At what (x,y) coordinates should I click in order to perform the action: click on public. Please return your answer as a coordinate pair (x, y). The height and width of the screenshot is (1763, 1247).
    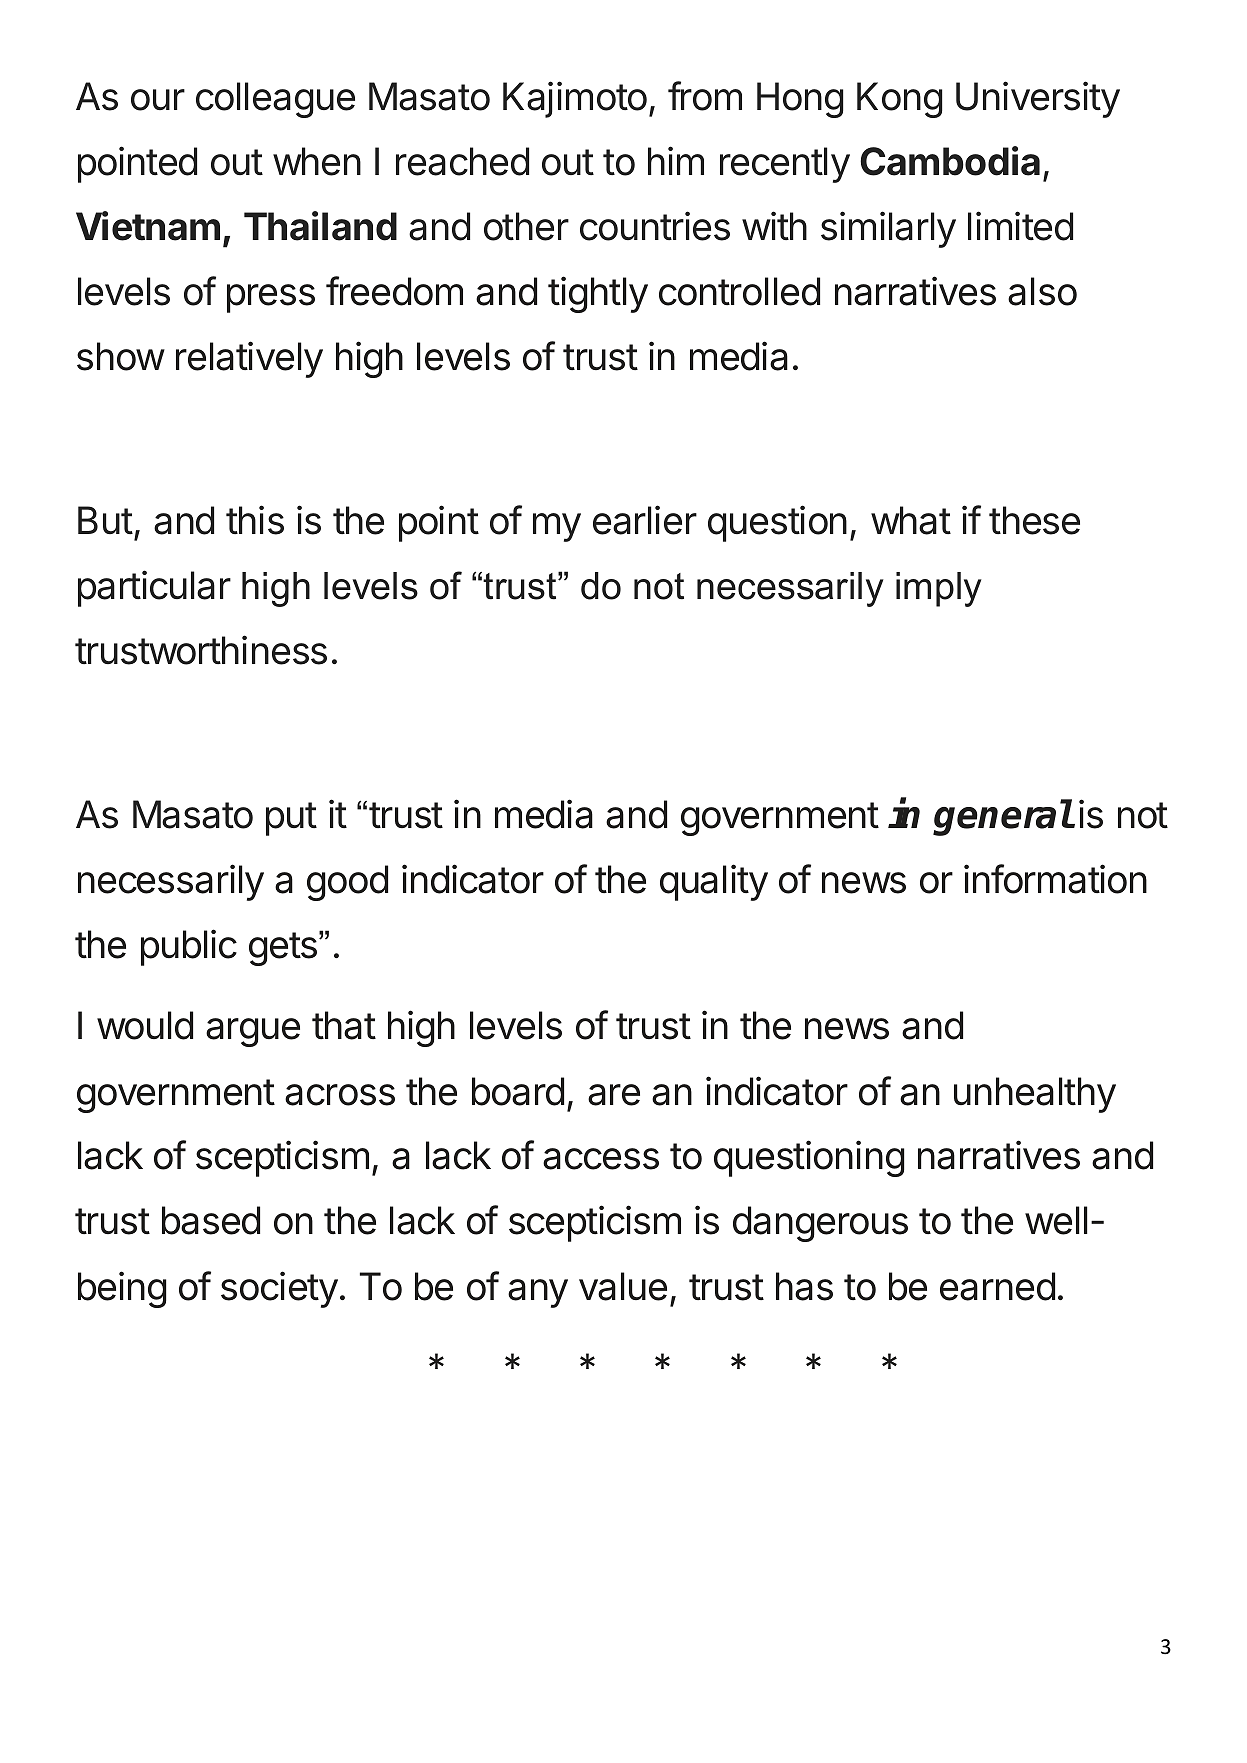
    Looking at the image, I should click on (189, 947).
